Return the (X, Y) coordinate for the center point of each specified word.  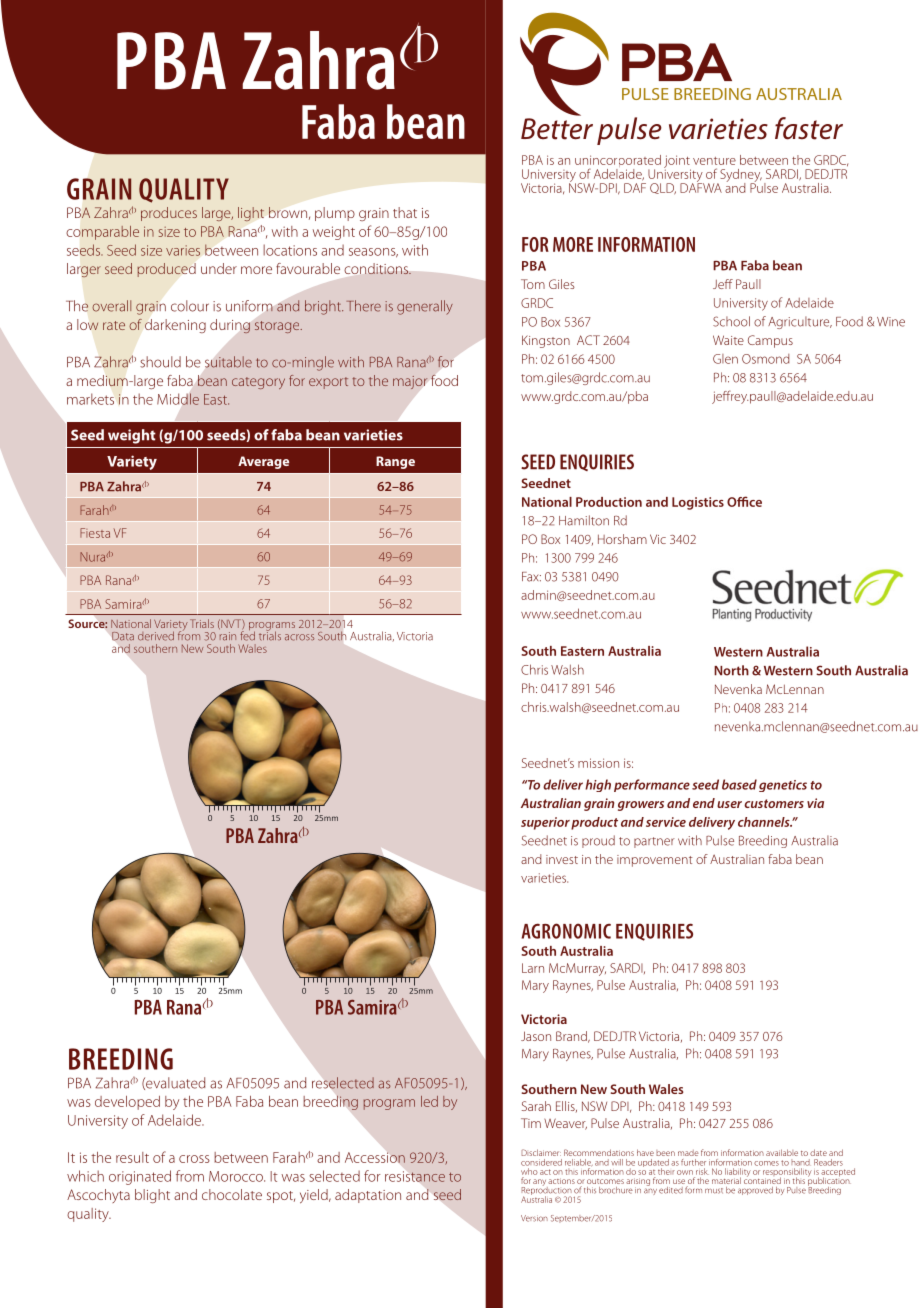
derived (156, 636)
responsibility (787, 1173)
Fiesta (95, 533)
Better (557, 129)
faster (809, 128)
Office (744, 501)
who (529, 1171)
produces (169, 214)
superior (545, 823)
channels (765, 822)
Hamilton (584, 520)
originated (140, 1177)
